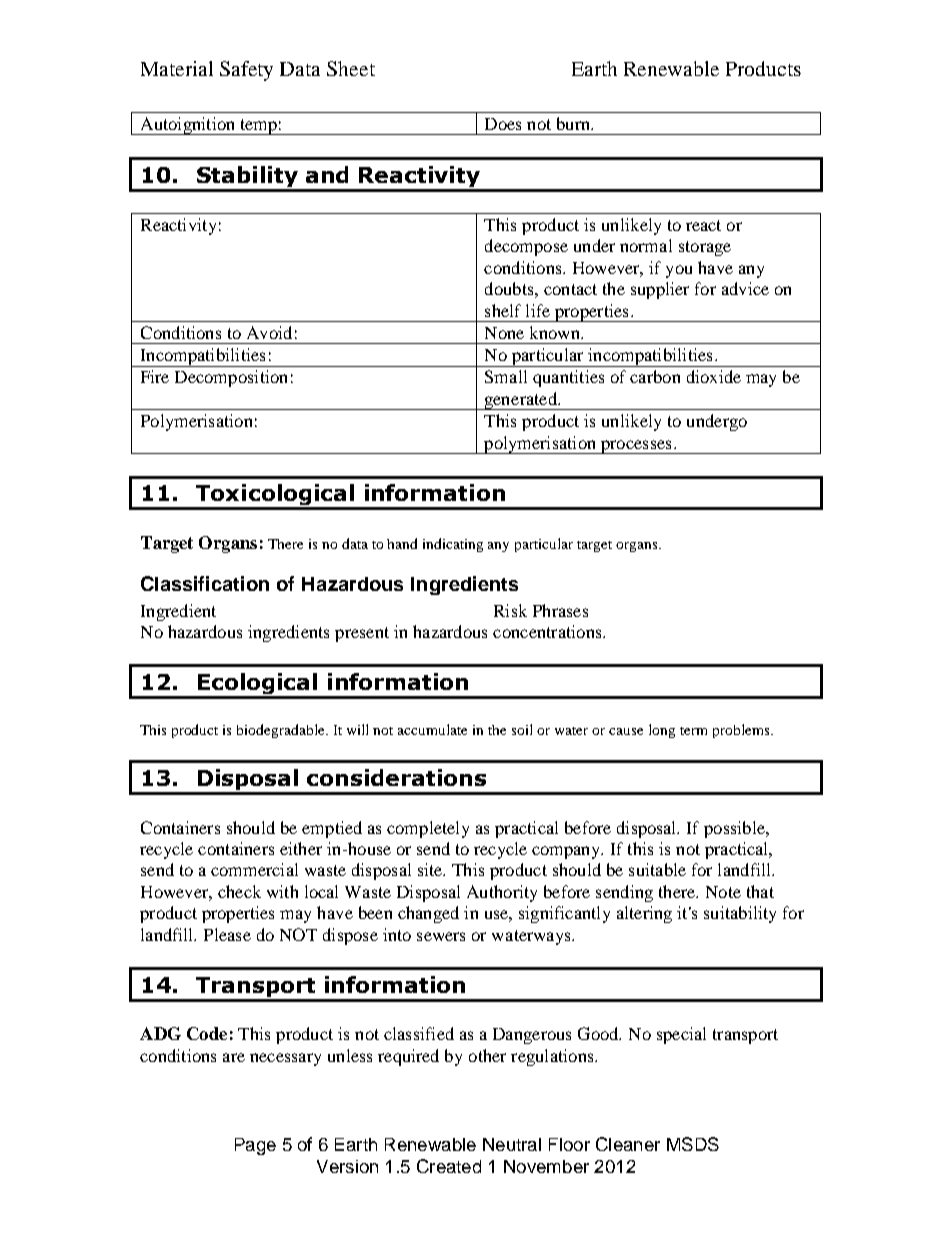 The width and height of the page is (952, 1233). Describe the element at coordinates (246, 71) in the page. I see `Safety` at that location.
